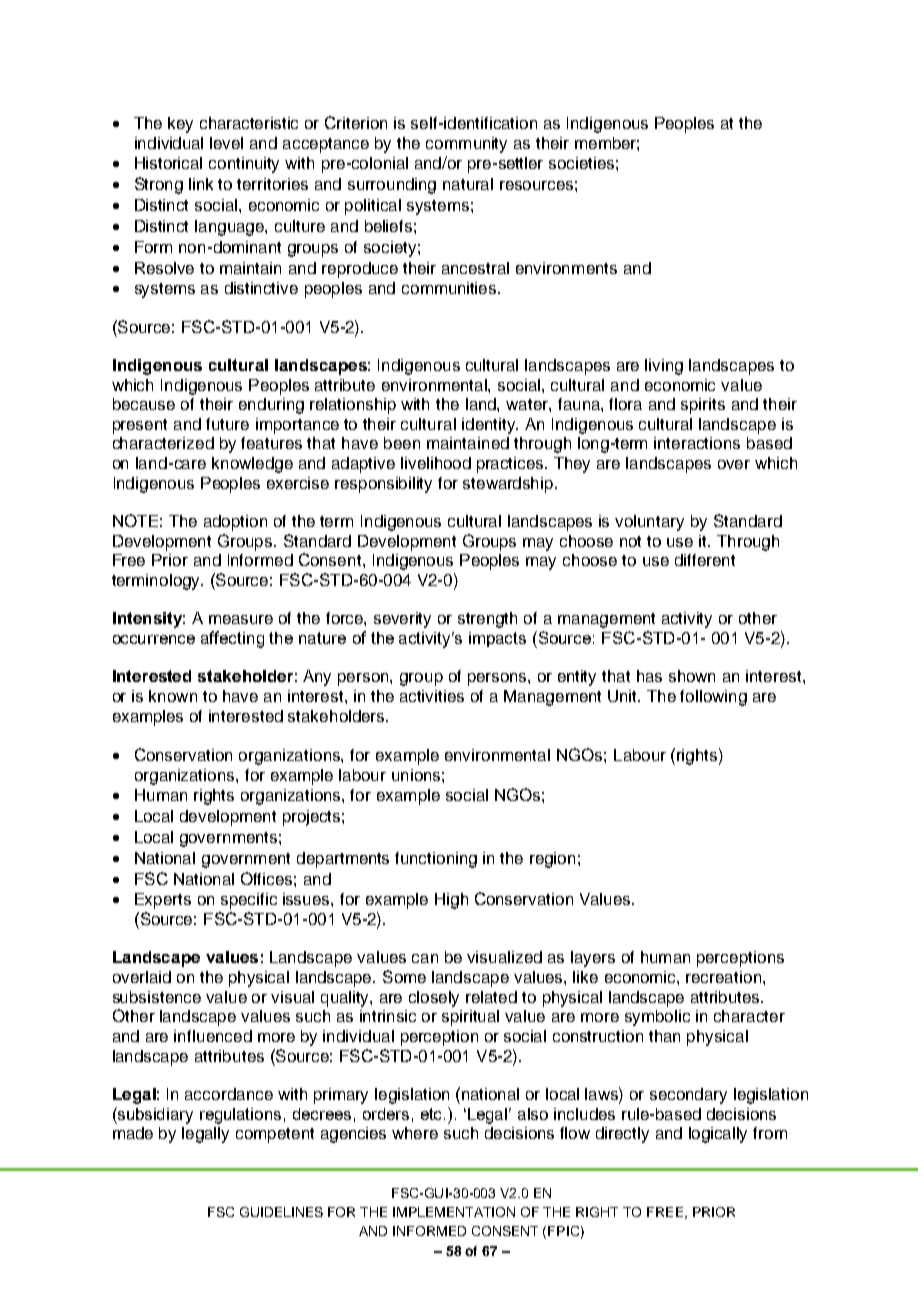 The image size is (924, 1308). What do you see at coordinates (432, 696) in the screenshot?
I see `activities` at bounding box center [432, 696].
